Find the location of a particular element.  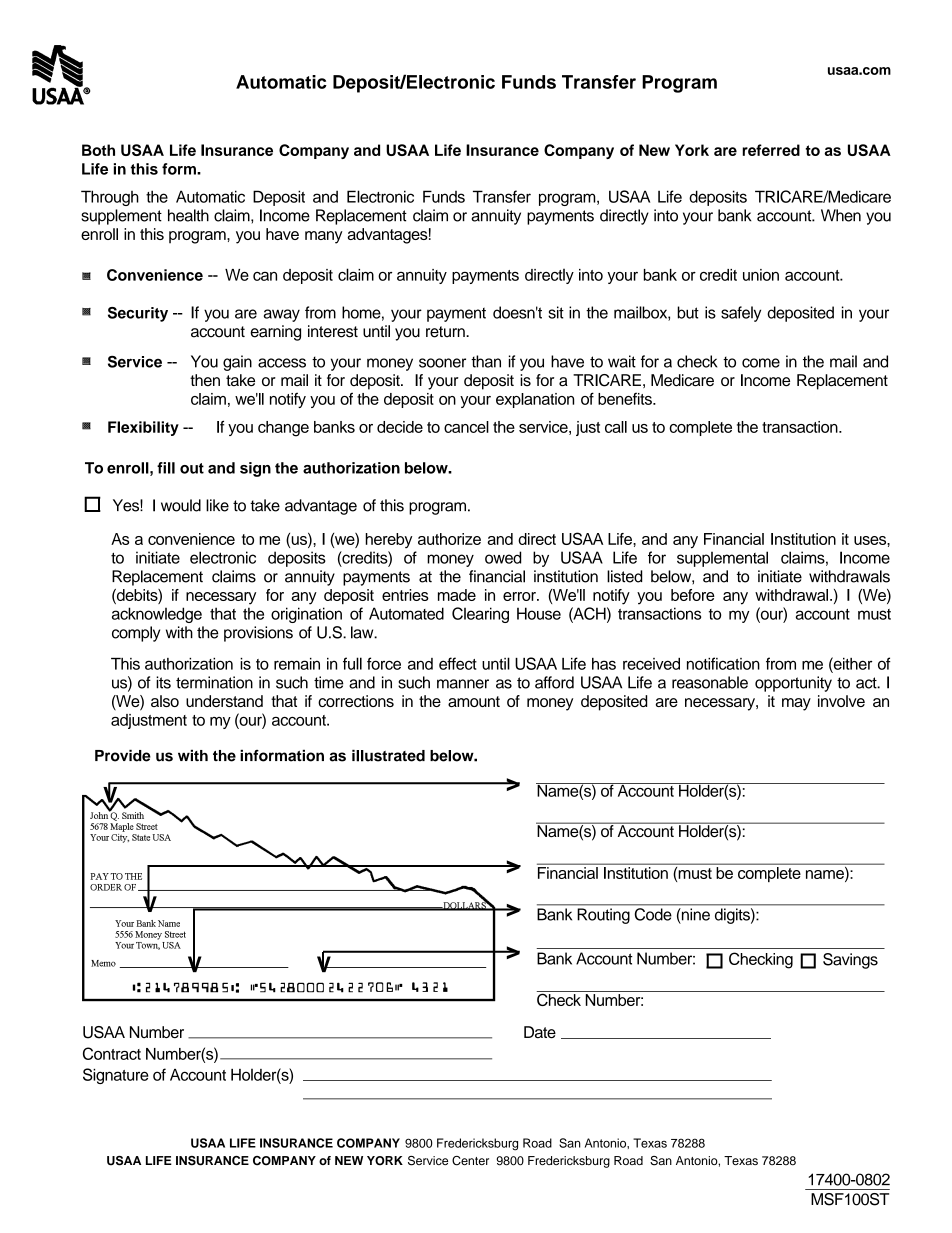

termination is located at coordinates (214, 682).
